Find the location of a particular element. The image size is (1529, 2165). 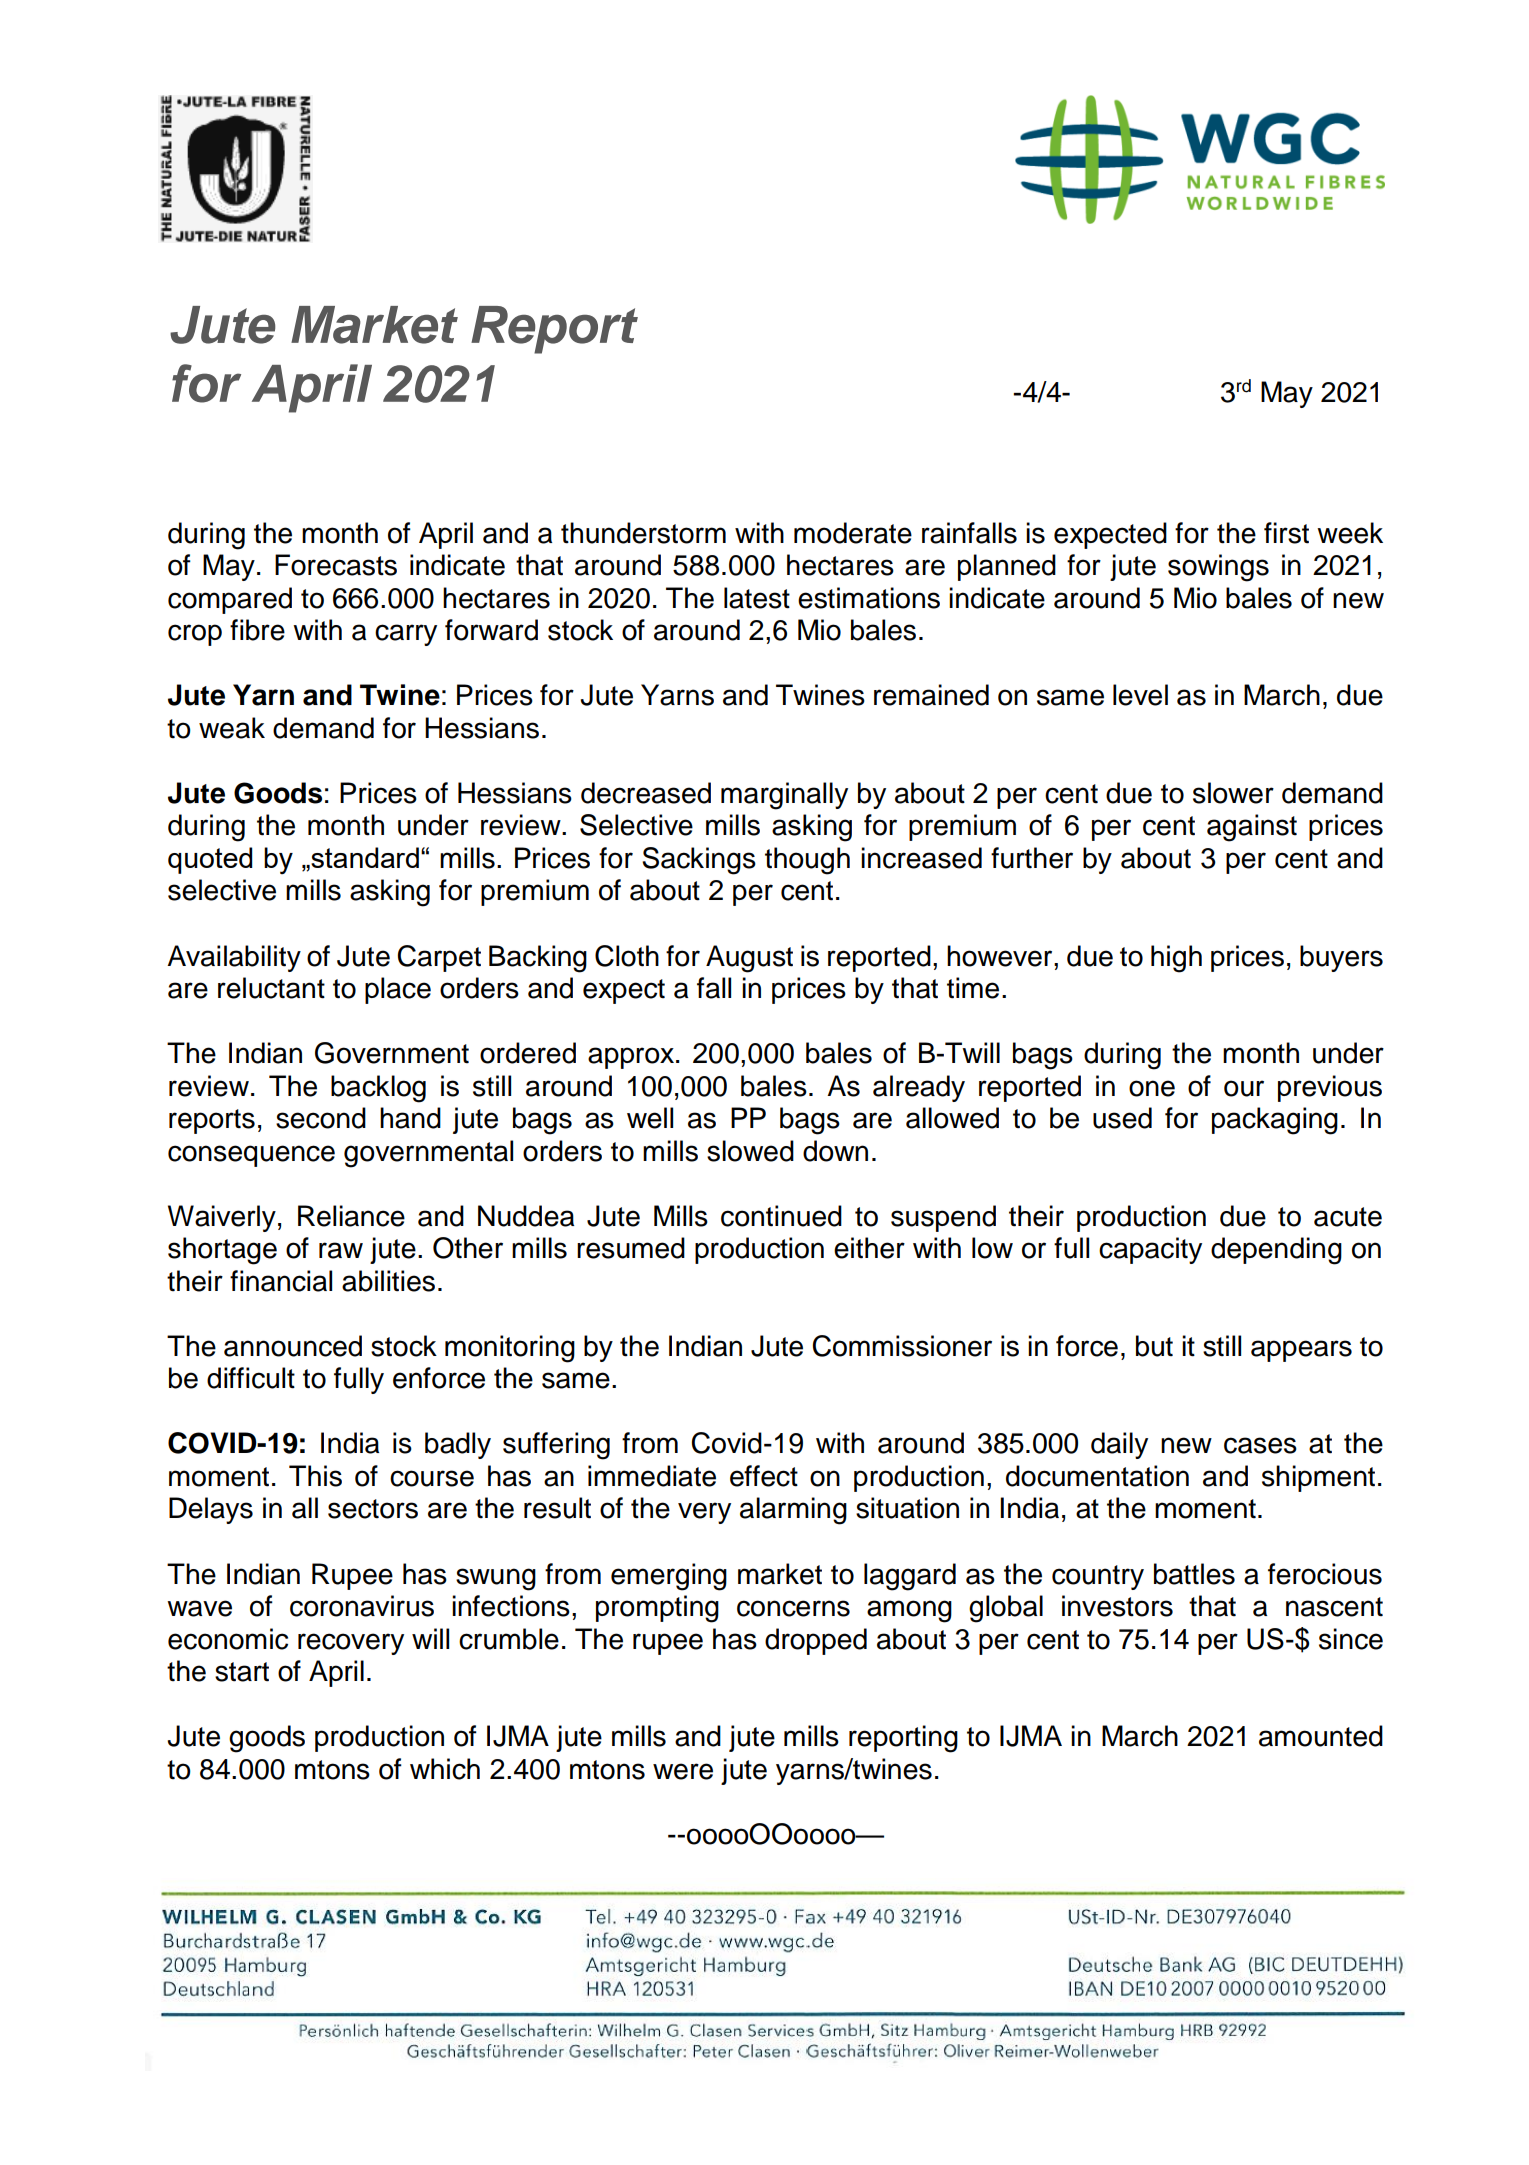

announced is located at coordinates (293, 1346).
